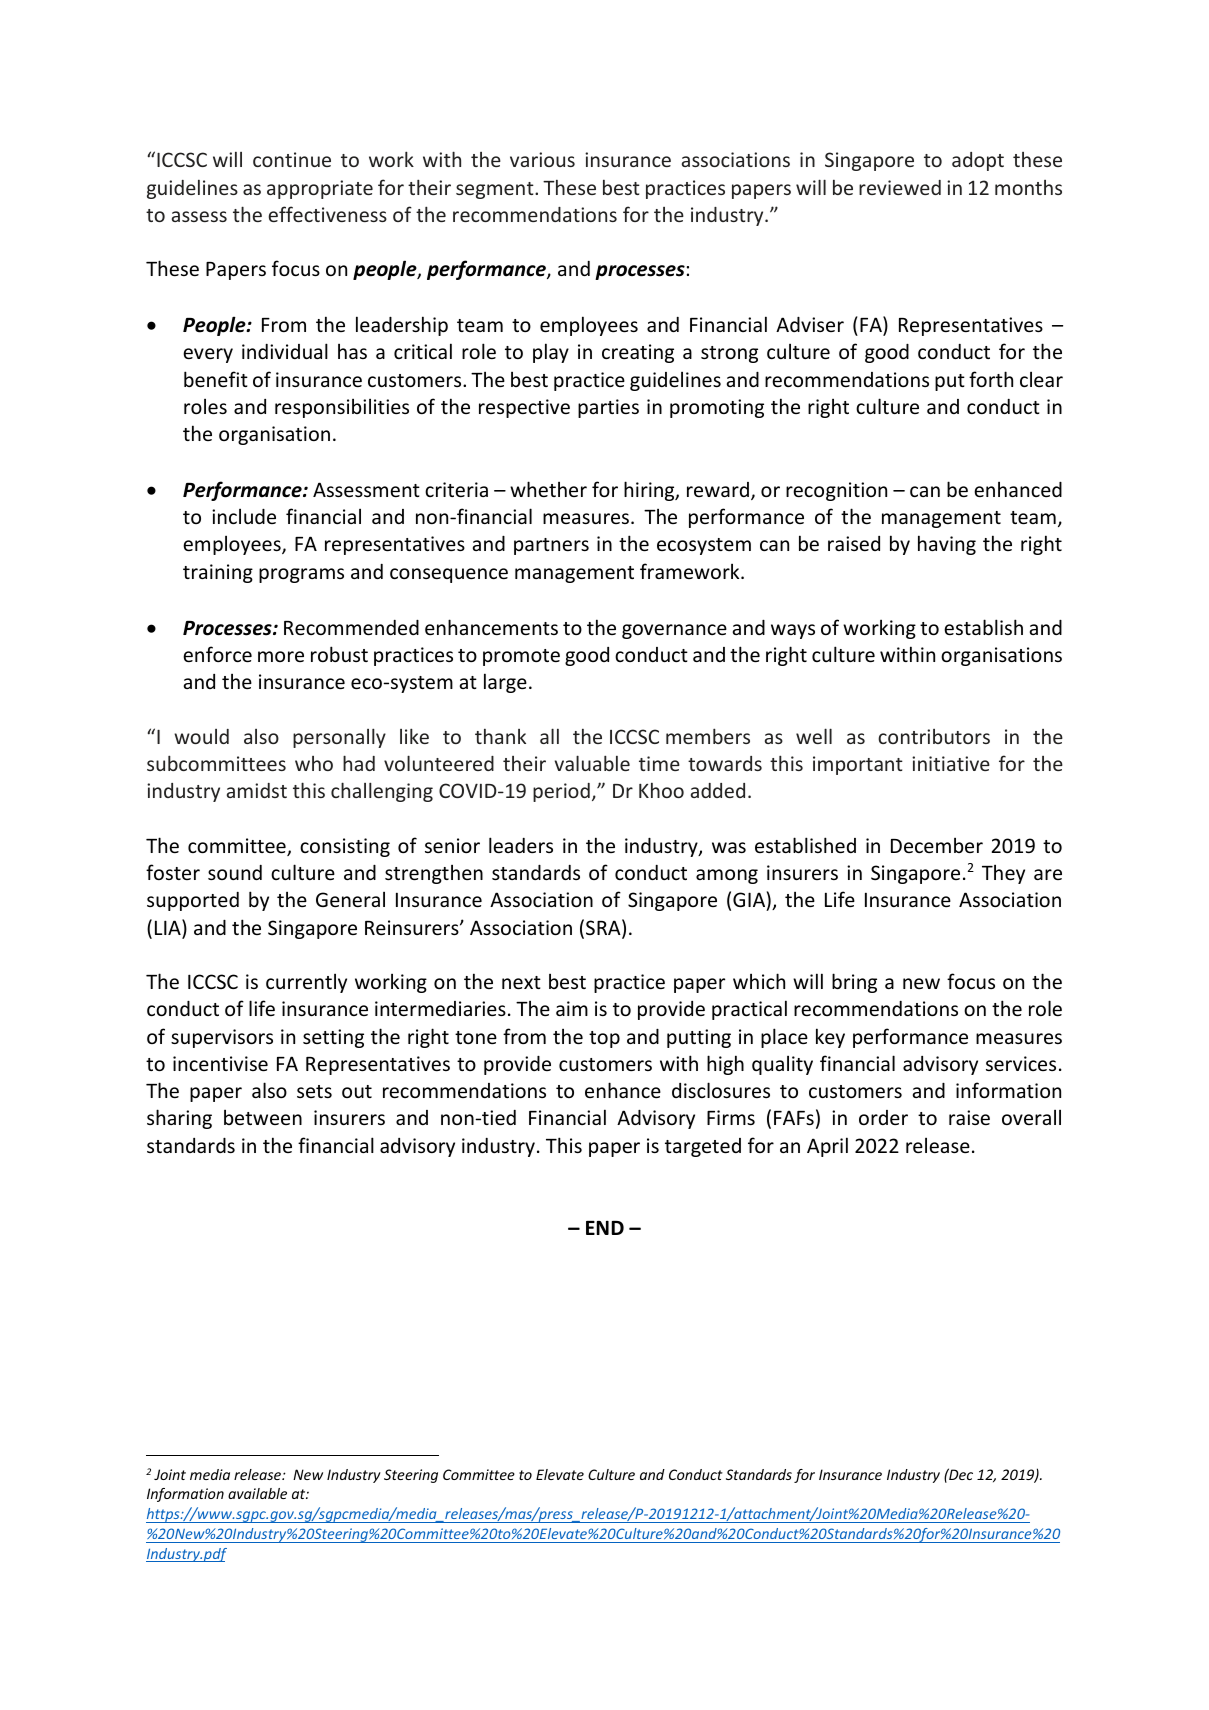 The height and width of the document is (1710, 1209). Describe the element at coordinates (1021, 1063) in the document. I see `services` at that location.
